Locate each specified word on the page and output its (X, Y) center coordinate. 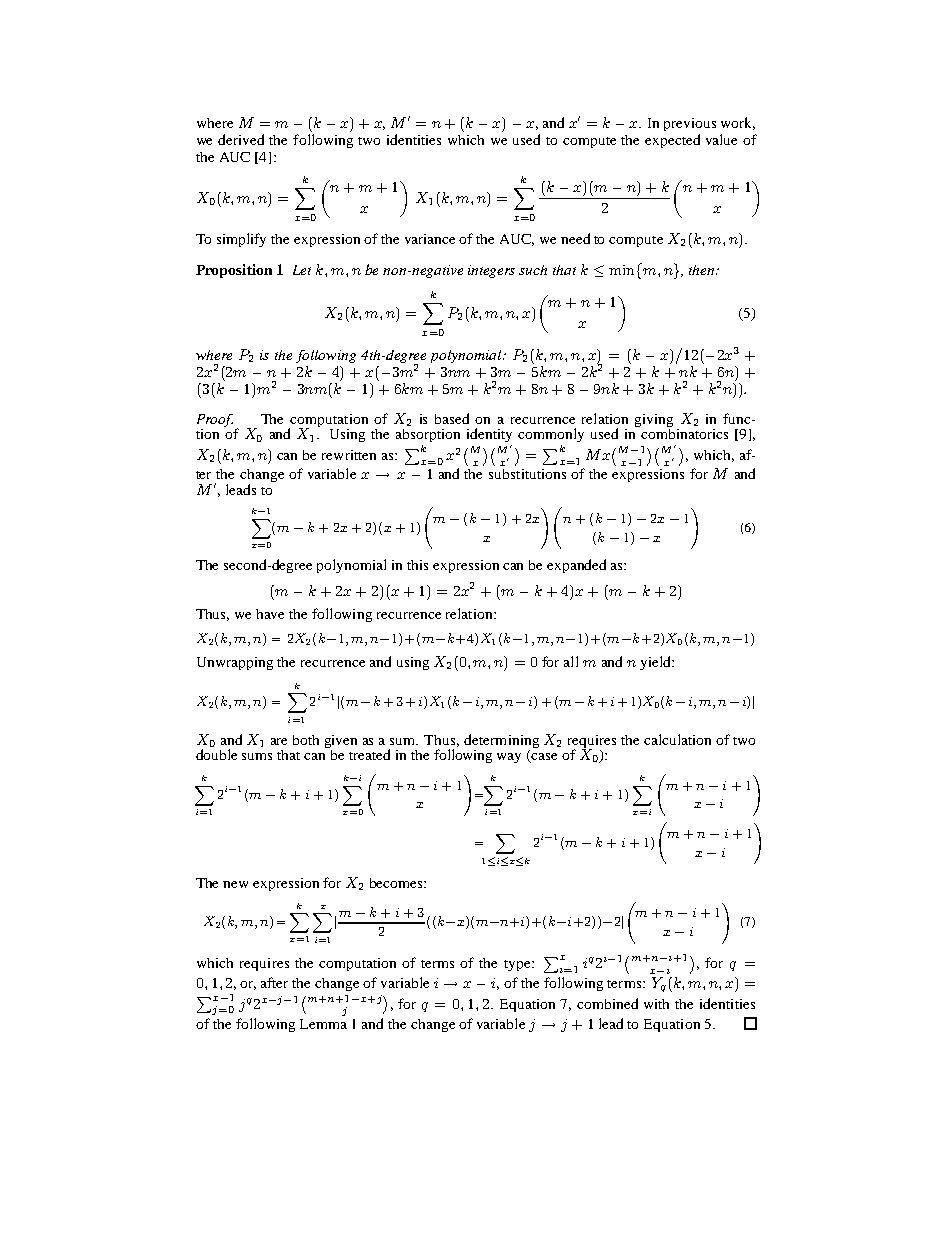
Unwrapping (235, 663)
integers (491, 271)
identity (489, 435)
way (509, 758)
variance (430, 239)
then (703, 270)
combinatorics (683, 432)
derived (241, 139)
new (235, 884)
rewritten (349, 455)
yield (656, 663)
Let (302, 270)
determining (501, 741)
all (571, 661)
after (274, 982)
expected (672, 141)
